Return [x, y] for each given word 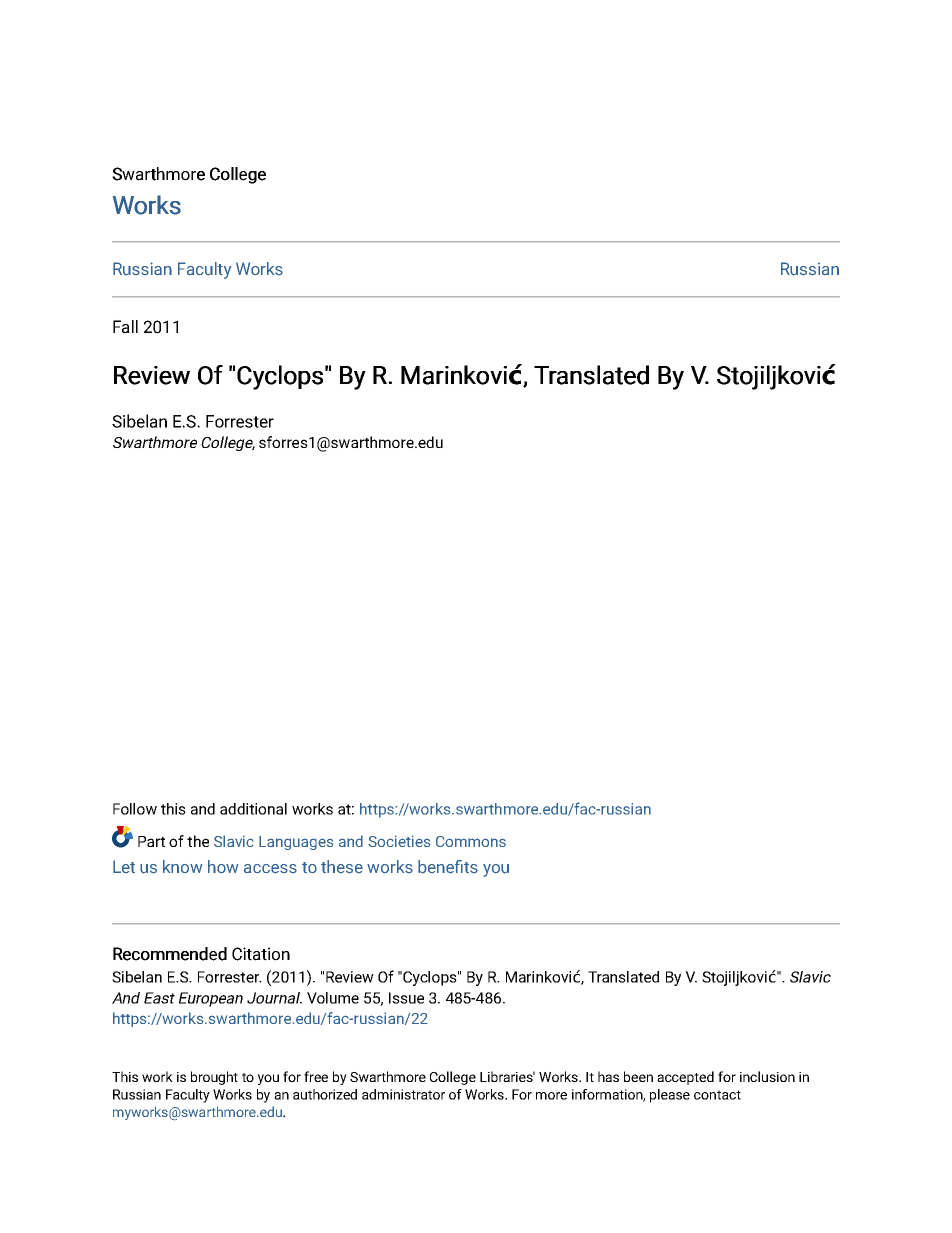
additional [253, 809]
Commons [471, 841]
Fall [125, 327]
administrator [403, 1094]
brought [214, 1078]
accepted [685, 1078]
